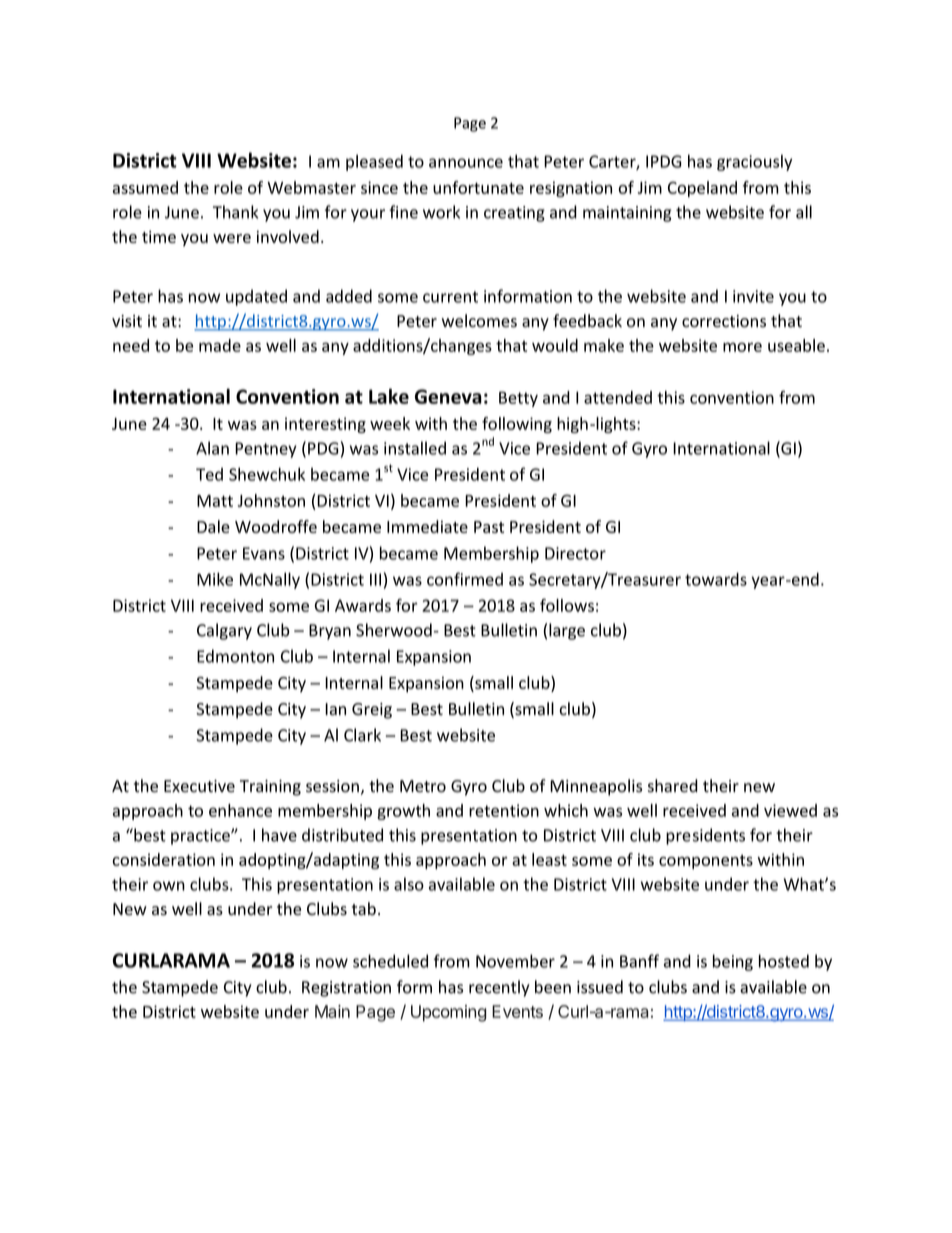 Image resolution: width=952 pixels, height=1233 pixels. I want to click on installed, so click(415, 448).
